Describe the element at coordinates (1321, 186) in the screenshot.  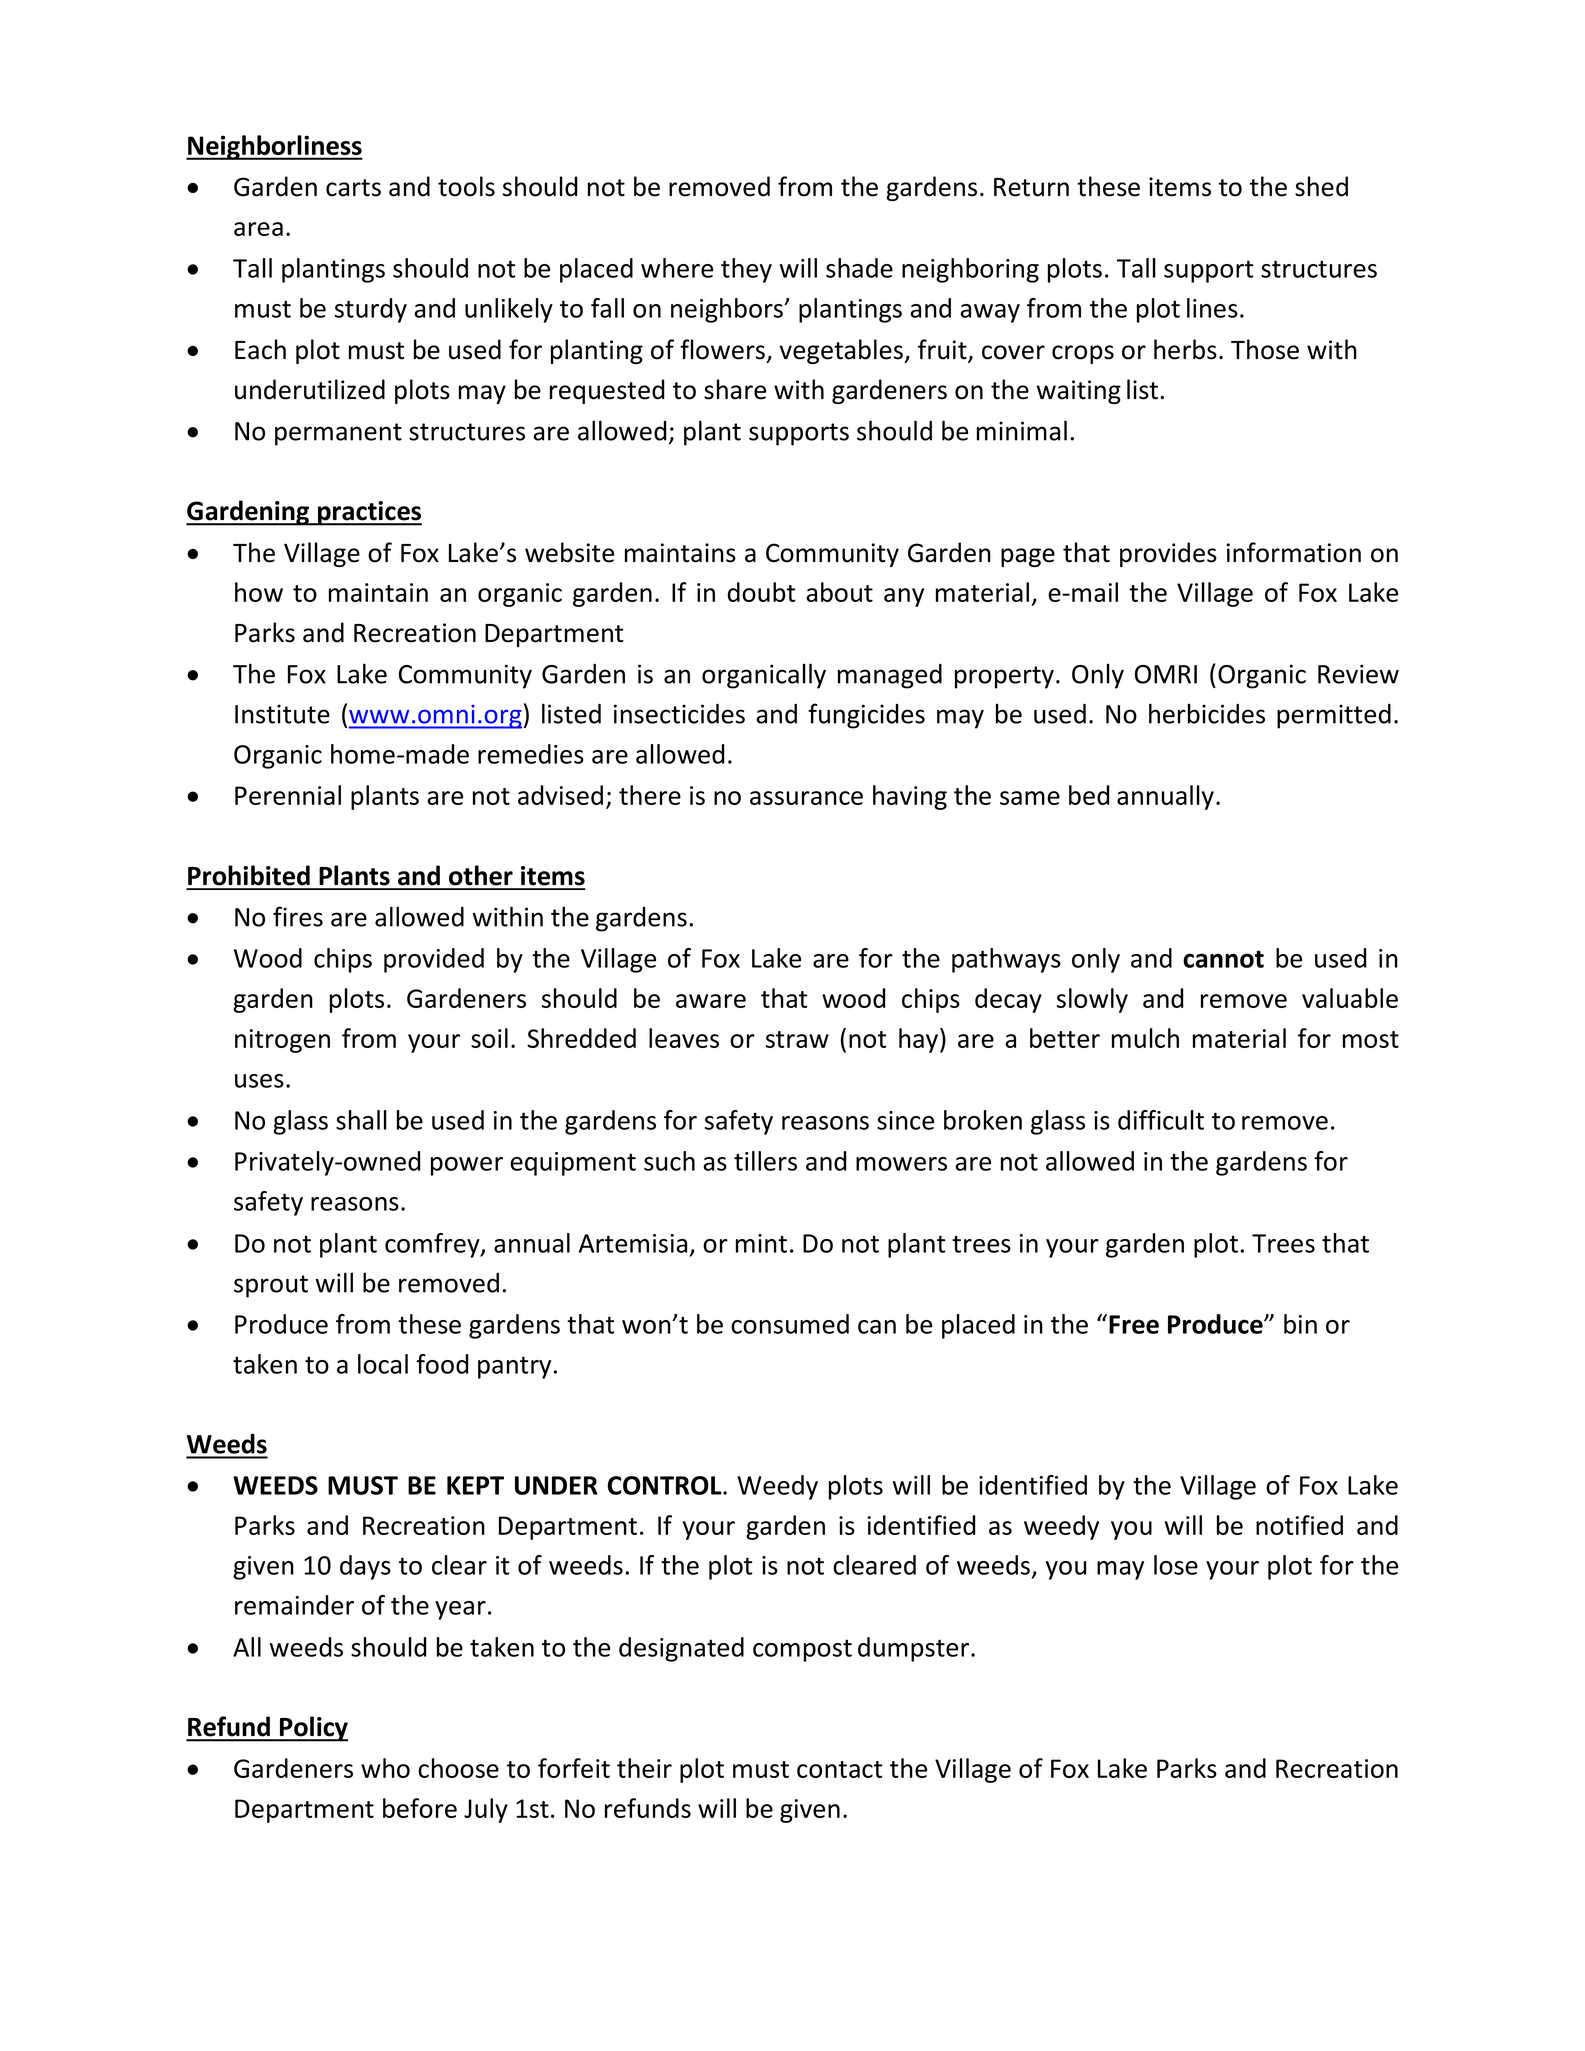
I see `shed` at that location.
